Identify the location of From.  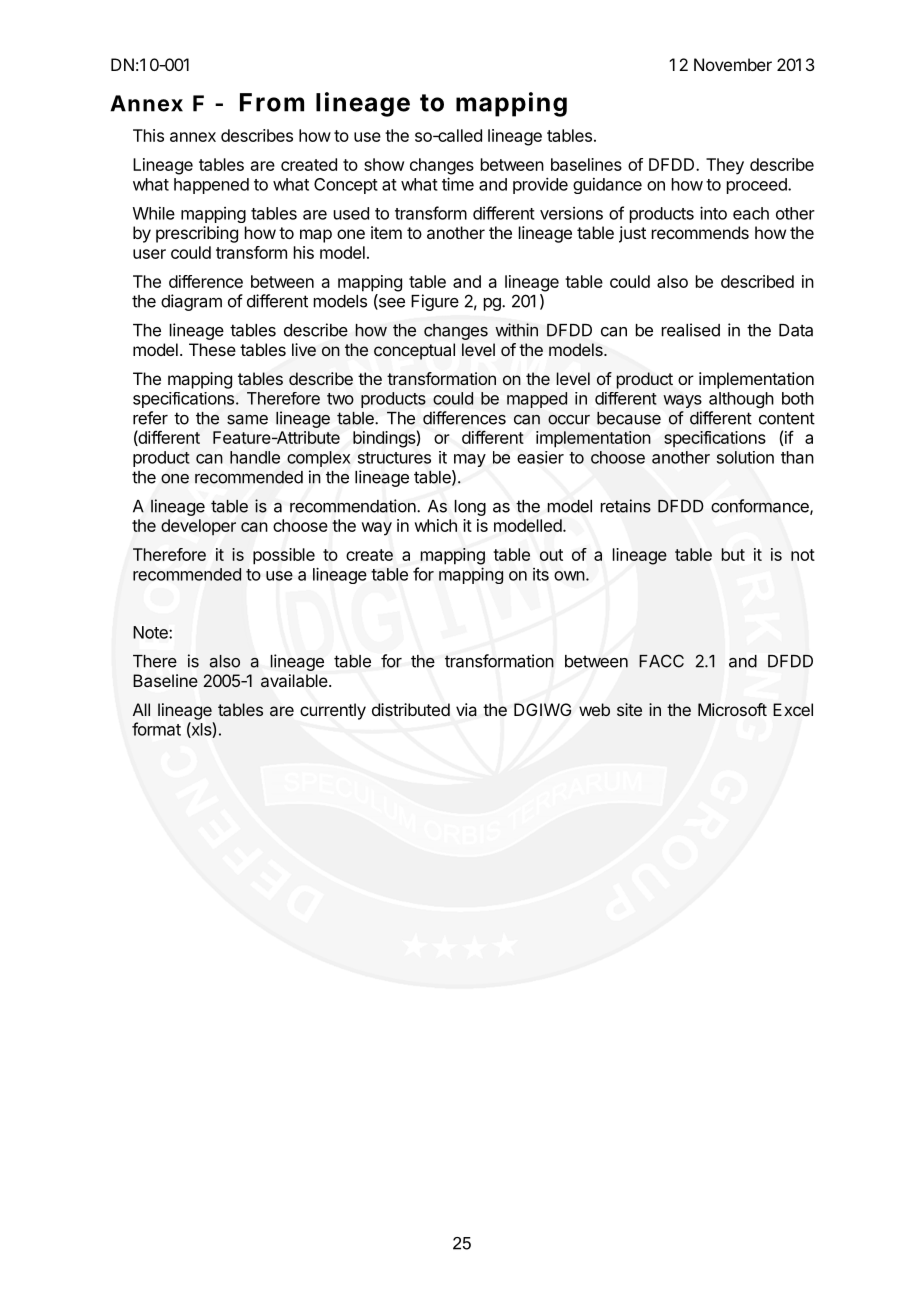
(272, 102).
